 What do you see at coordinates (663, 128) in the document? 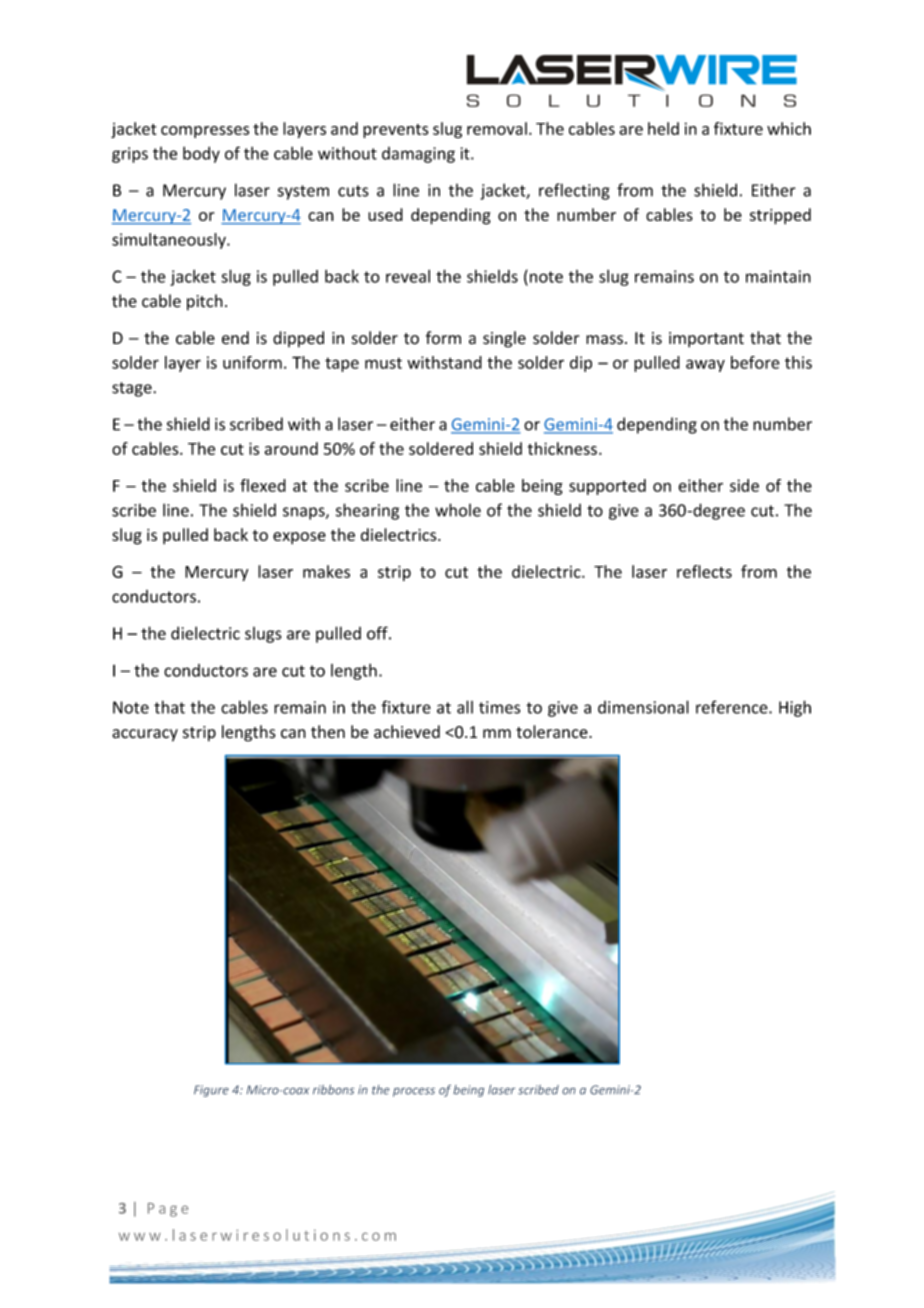
I see `held` at bounding box center [663, 128].
